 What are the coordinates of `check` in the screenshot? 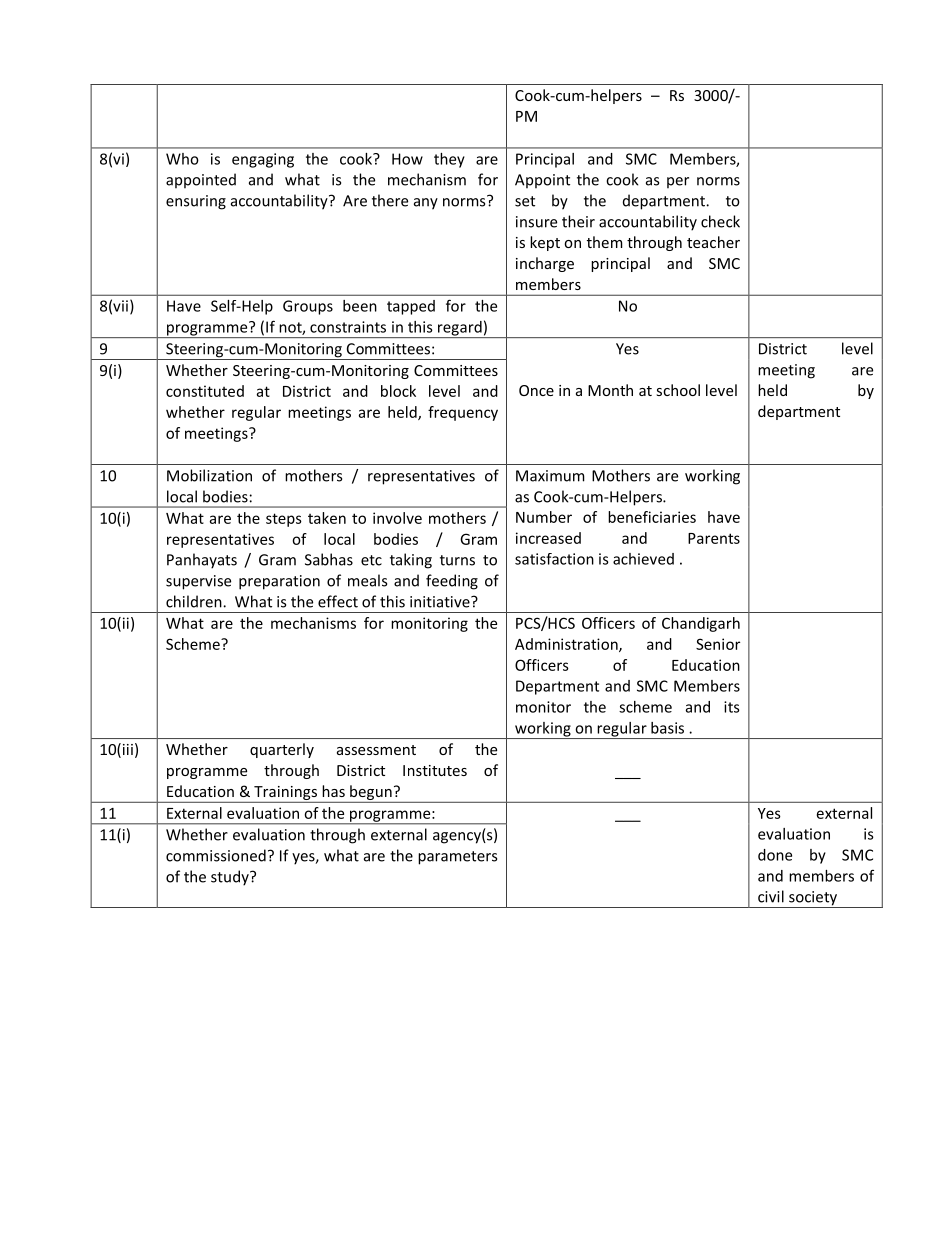 It's located at (720, 221).
